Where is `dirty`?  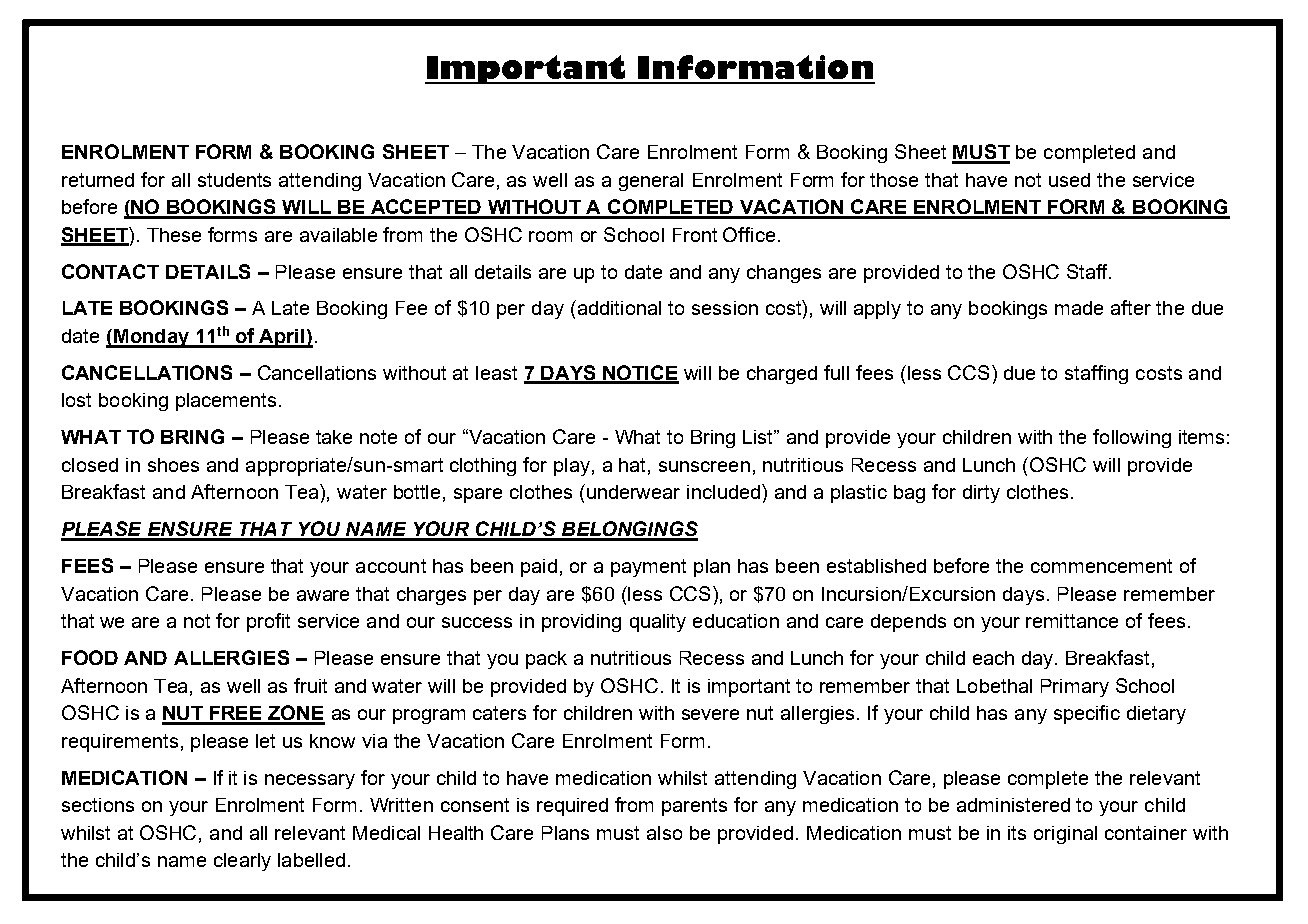 dirty is located at coordinates (981, 494).
